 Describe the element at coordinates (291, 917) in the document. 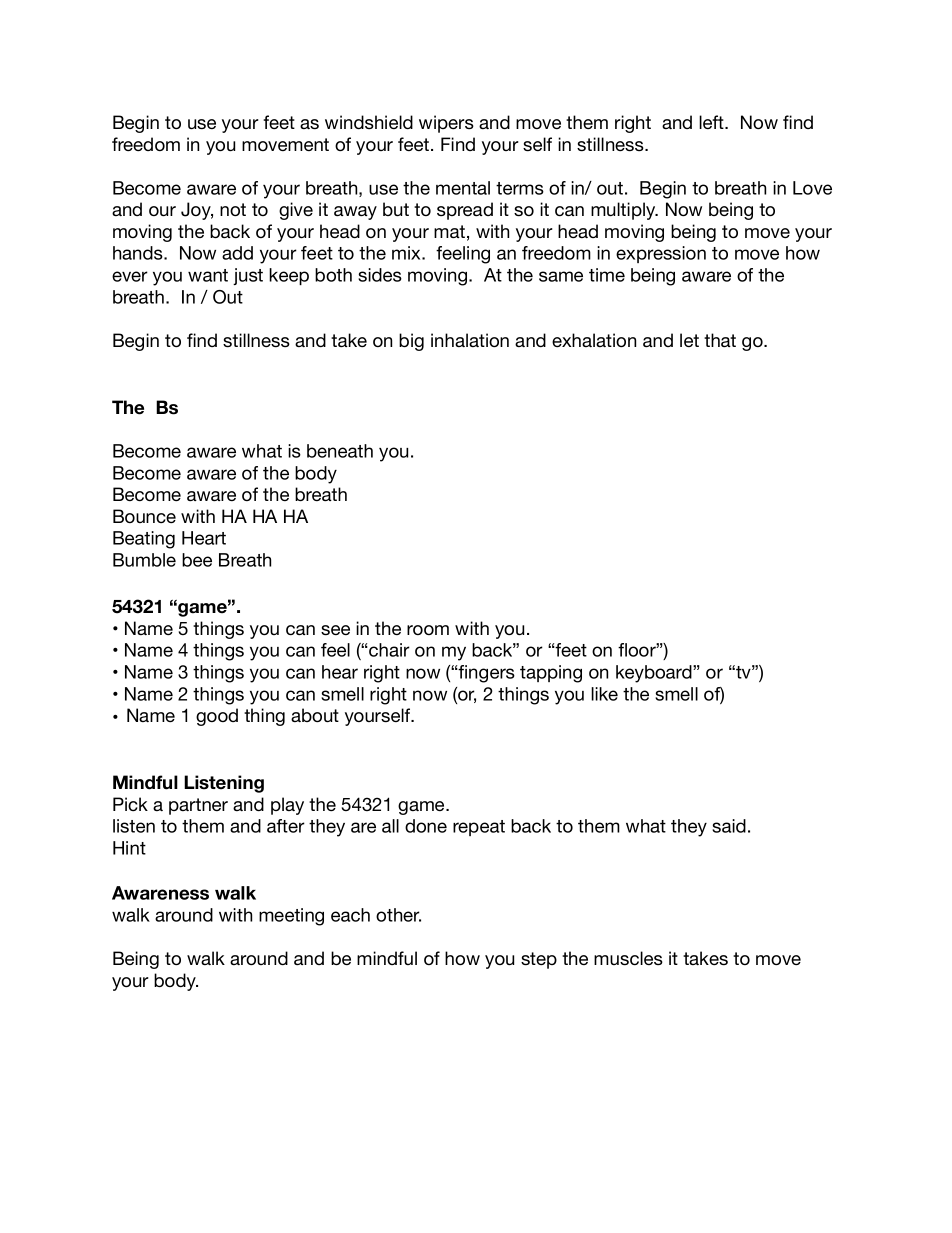

I see `meeting` at that location.
